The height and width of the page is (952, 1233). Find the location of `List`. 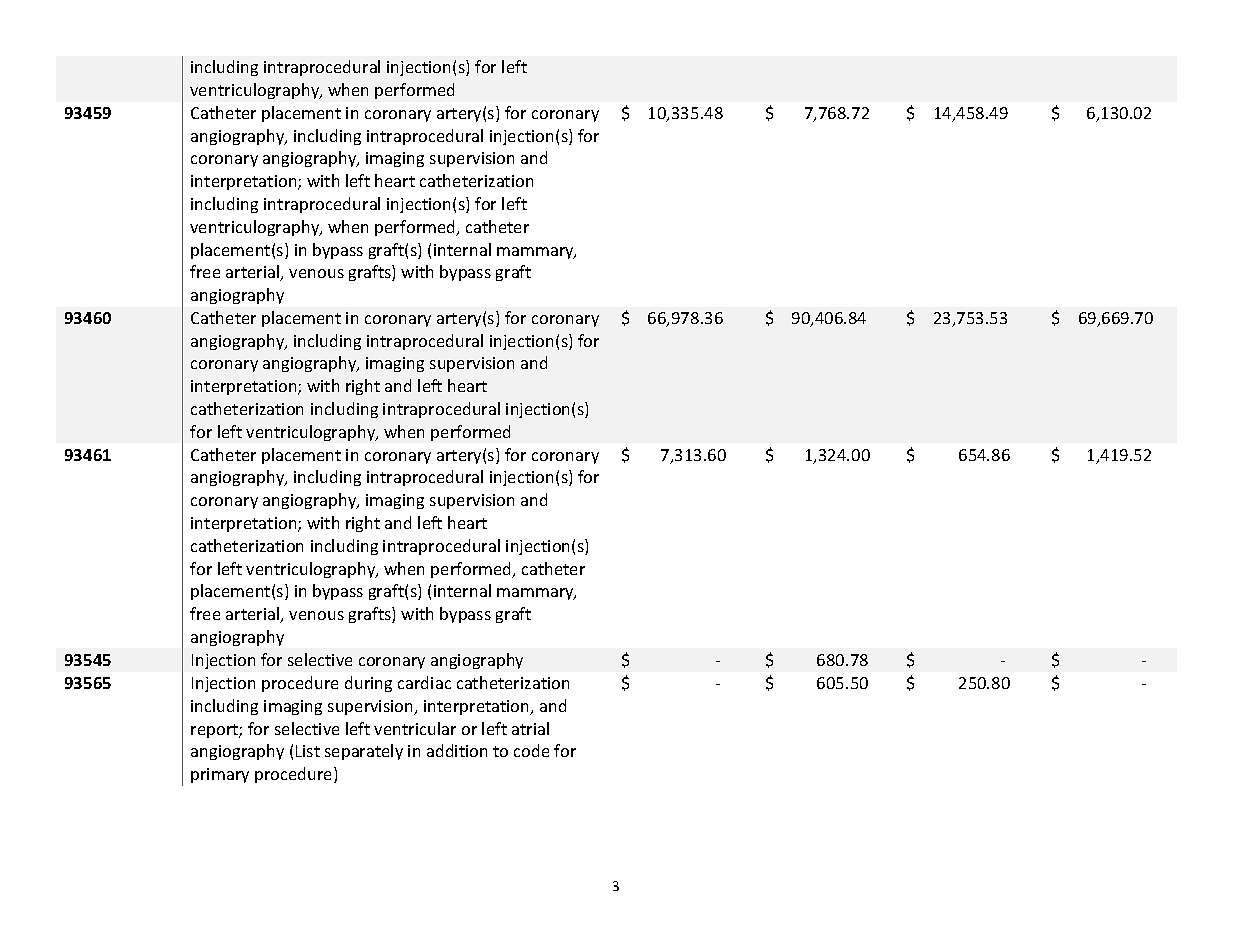

List is located at coordinates (308, 751).
